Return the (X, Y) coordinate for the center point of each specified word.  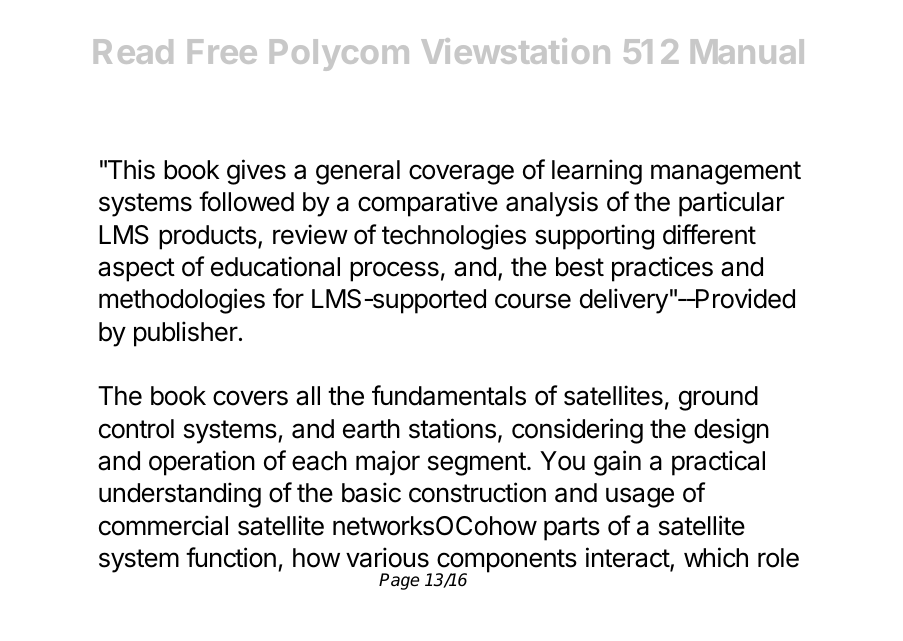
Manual (747, 51)
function (231, 557)
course (533, 301)
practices (662, 269)
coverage (461, 174)
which (716, 557)
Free (222, 51)
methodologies (182, 301)
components (506, 562)
